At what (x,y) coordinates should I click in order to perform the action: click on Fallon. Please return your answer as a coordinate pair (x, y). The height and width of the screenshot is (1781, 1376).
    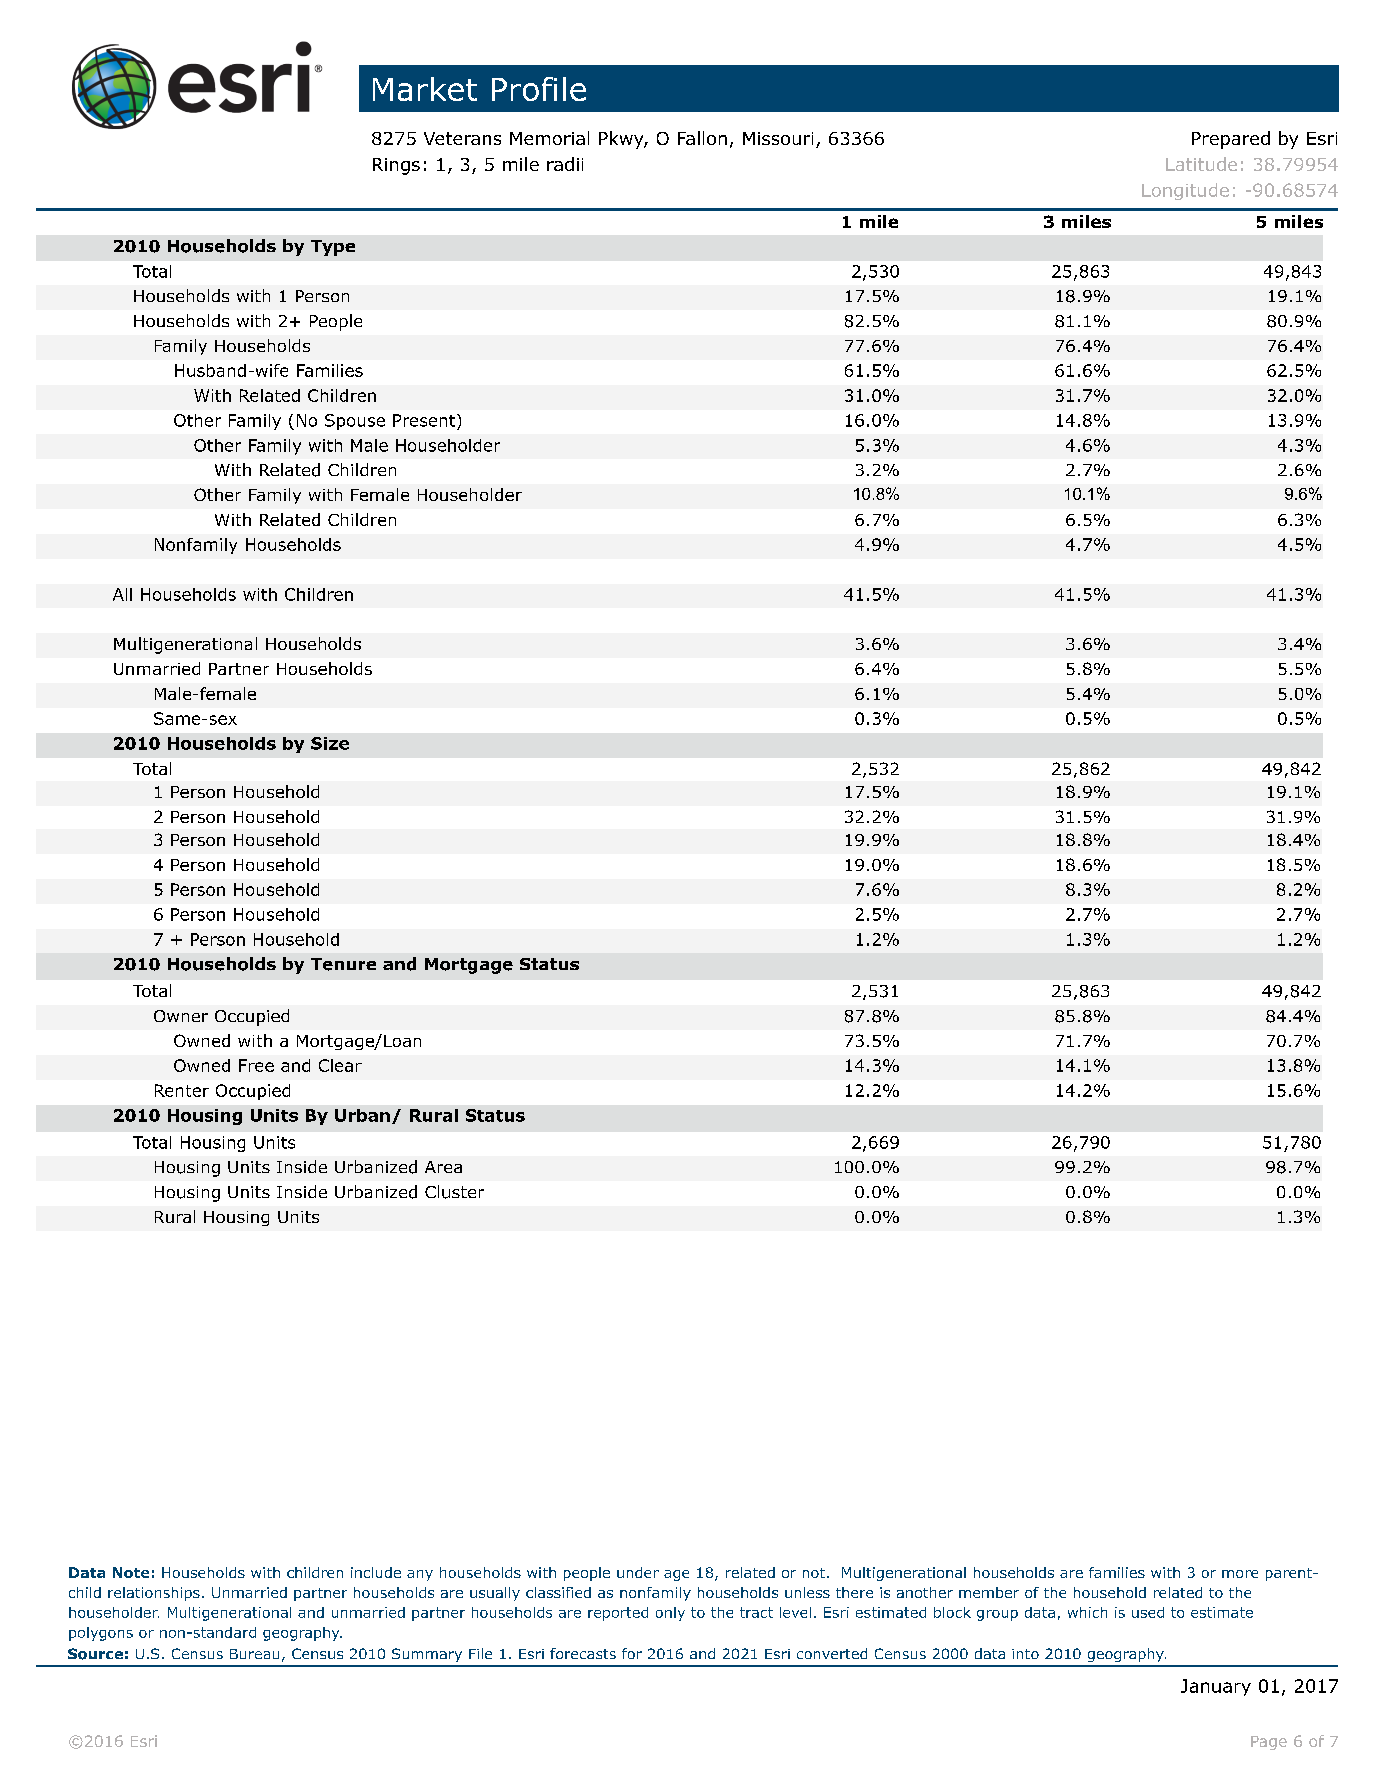
    Looking at the image, I should click on (702, 138).
